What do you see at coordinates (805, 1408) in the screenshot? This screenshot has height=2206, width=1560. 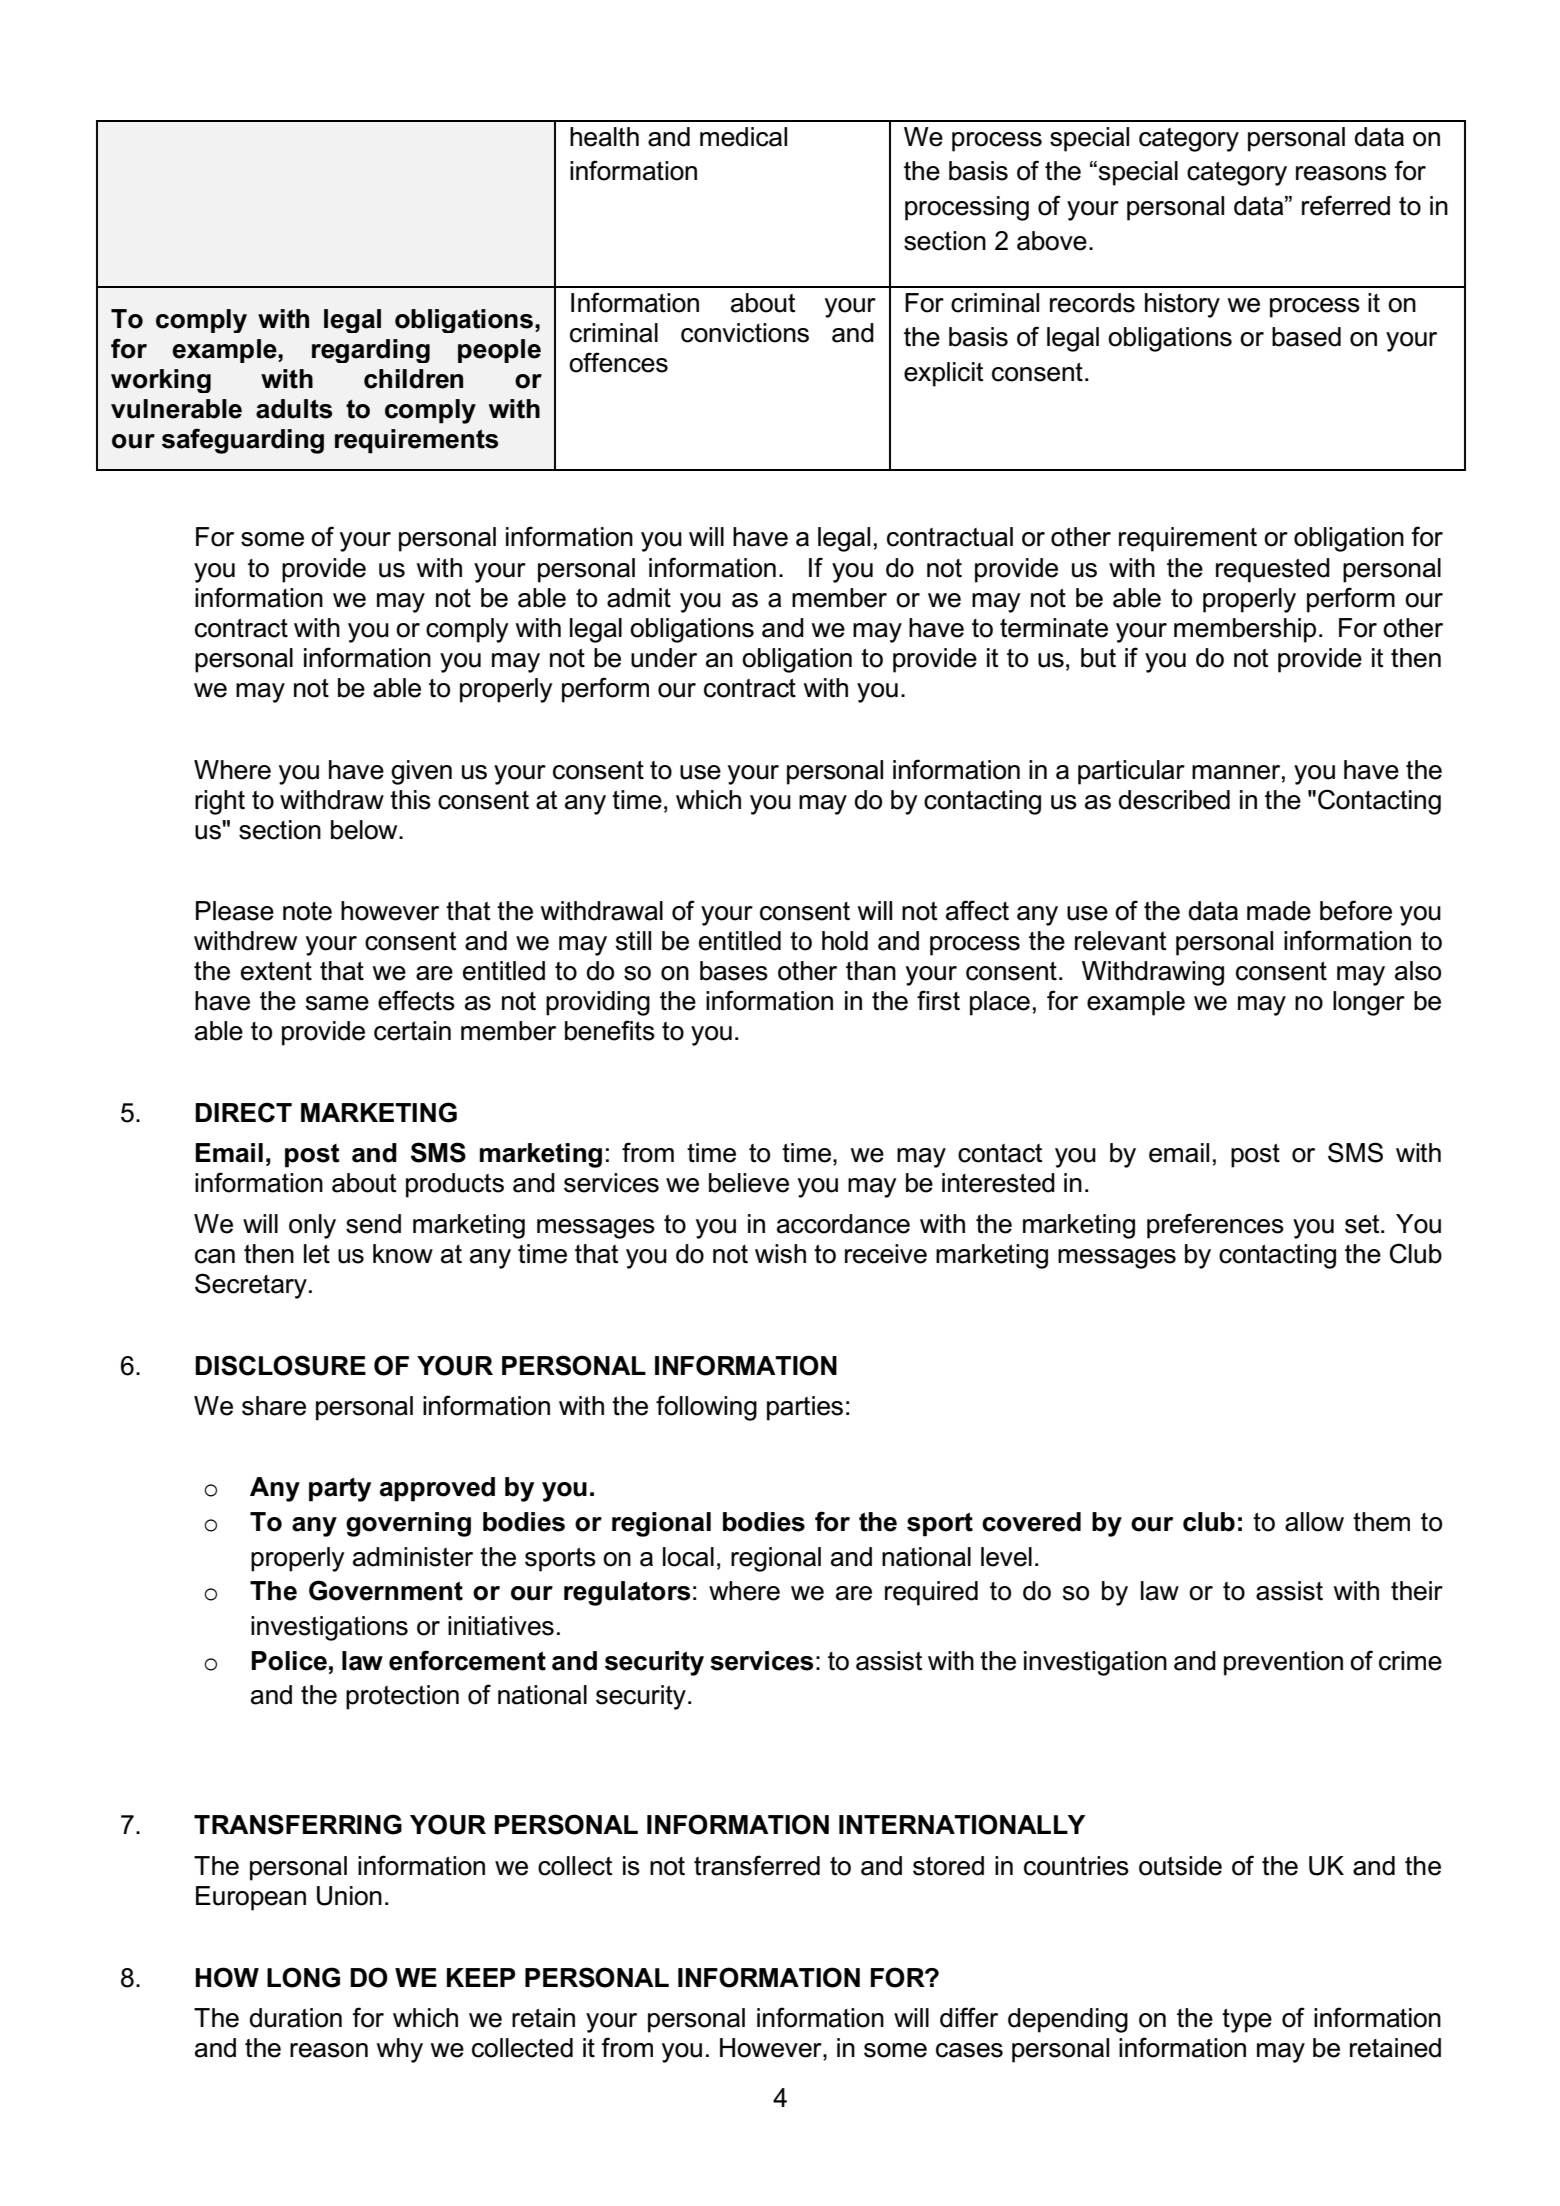 I see `parties` at bounding box center [805, 1408].
